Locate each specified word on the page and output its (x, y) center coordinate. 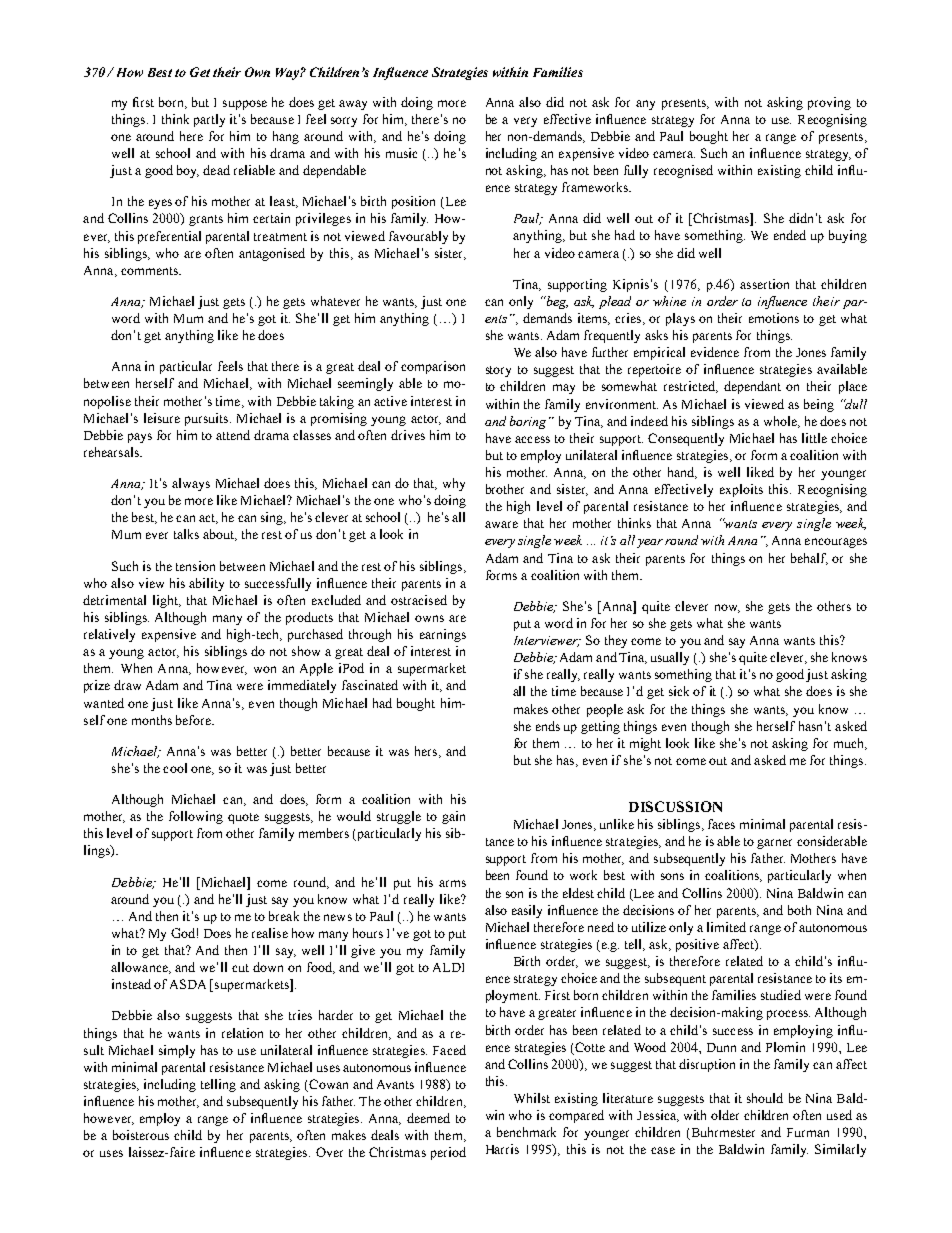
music (401, 153)
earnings (443, 635)
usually (670, 658)
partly (209, 120)
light (166, 601)
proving (829, 103)
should (765, 1098)
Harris (502, 1149)
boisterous (141, 1135)
